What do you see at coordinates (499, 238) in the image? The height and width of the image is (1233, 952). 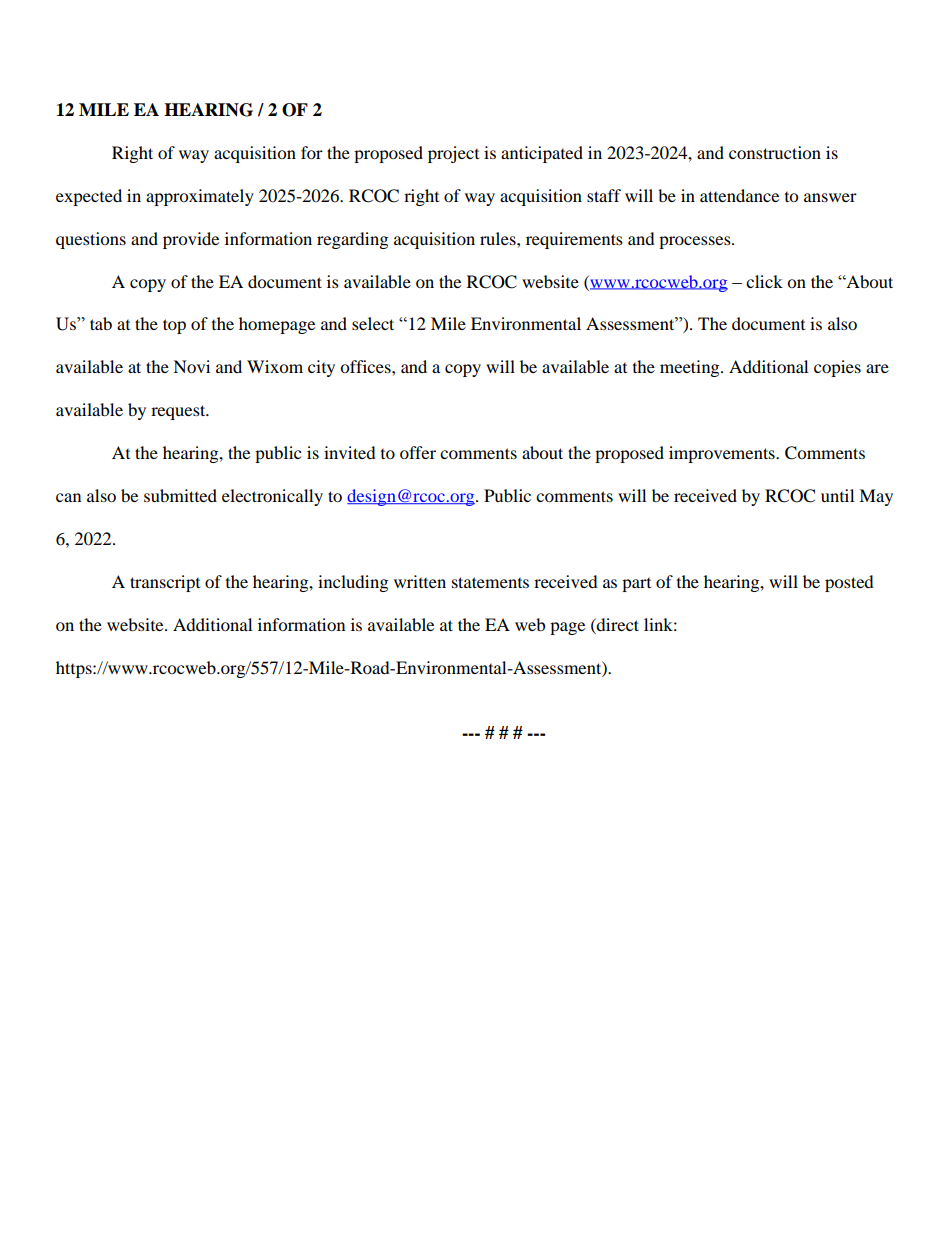 I see `rules` at bounding box center [499, 238].
